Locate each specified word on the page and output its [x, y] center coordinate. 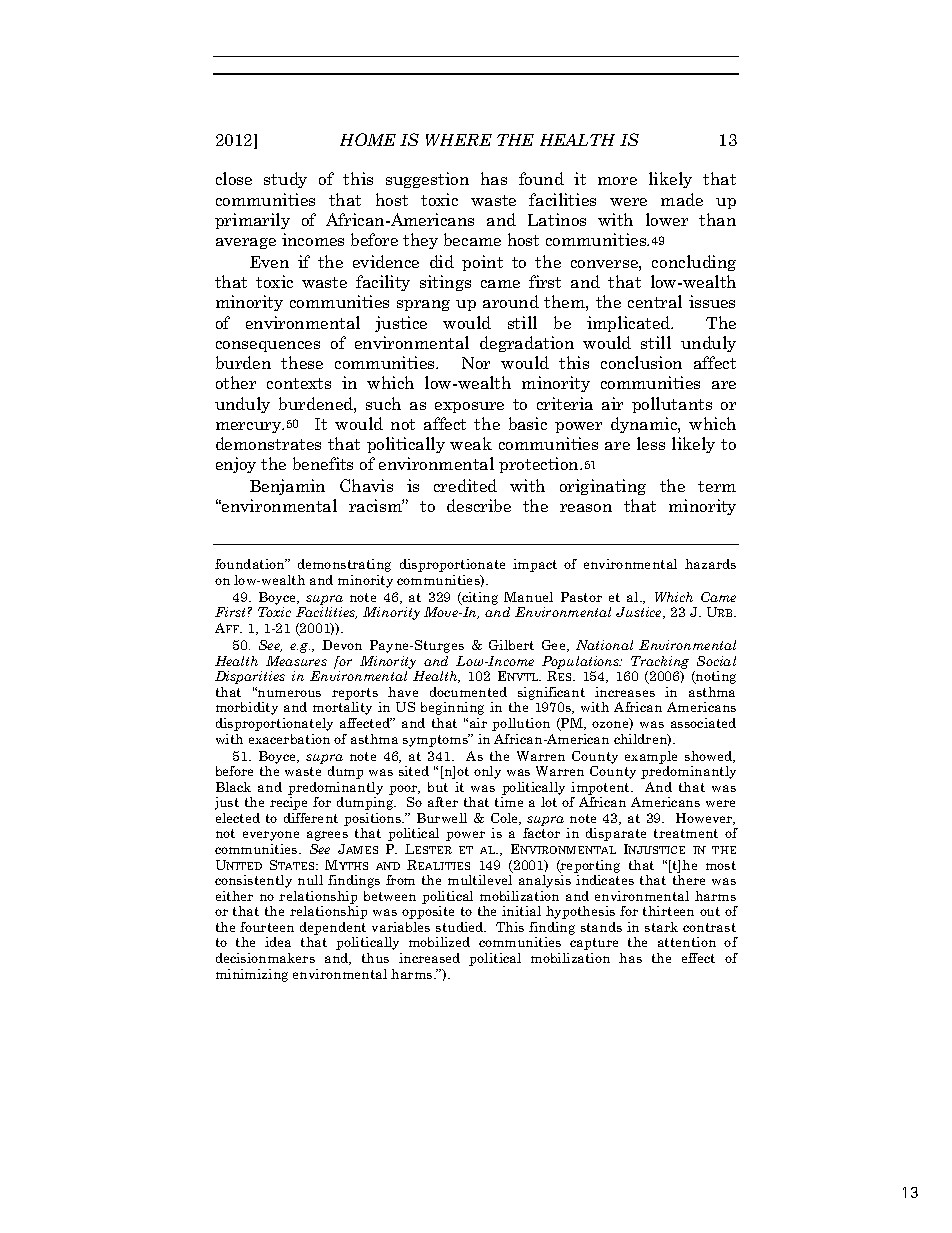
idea [278, 942]
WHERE [459, 140]
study [285, 180]
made [682, 199]
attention [687, 942]
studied [461, 927]
